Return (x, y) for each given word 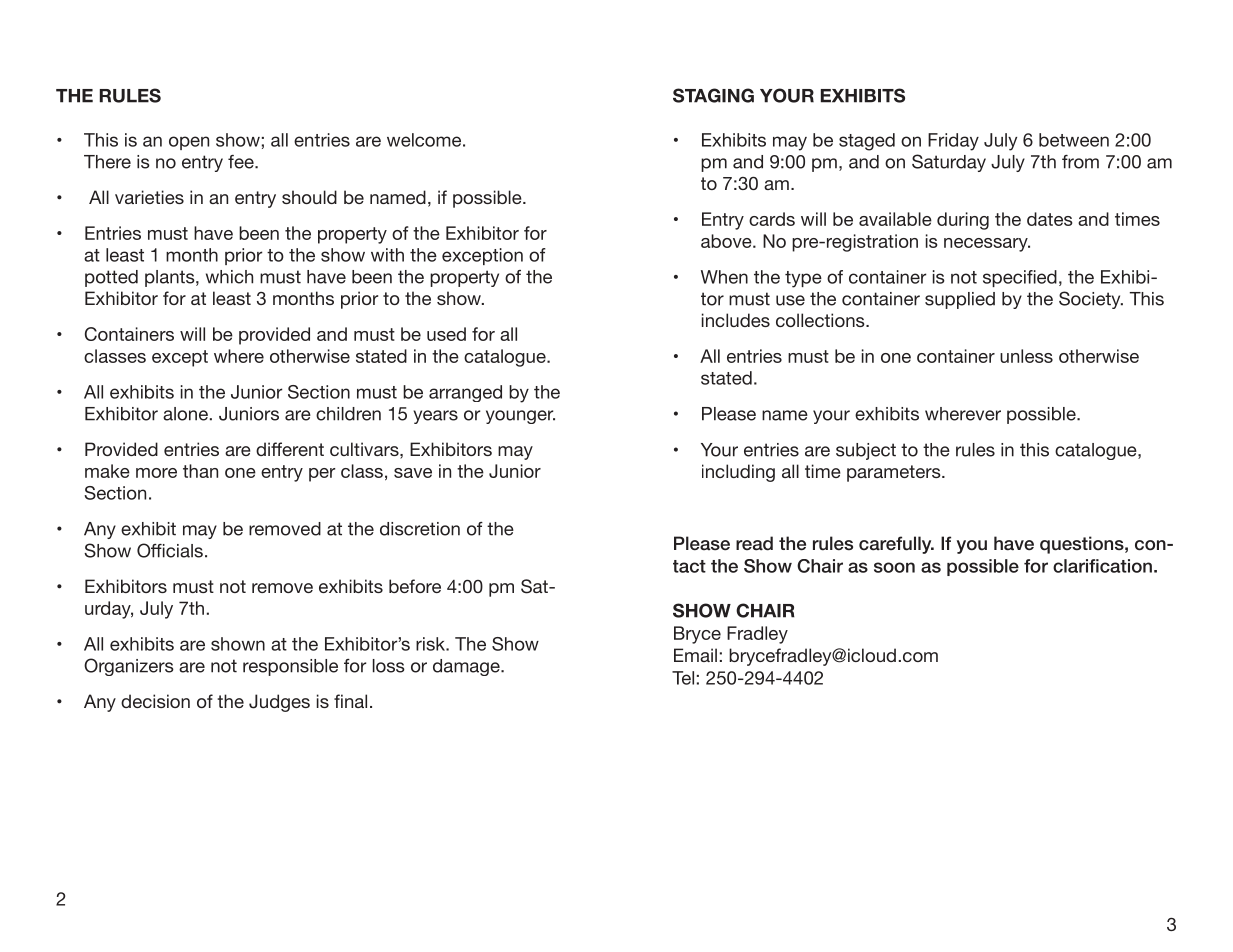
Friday (953, 142)
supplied (960, 300)
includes (736, 320)
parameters (895, 473)
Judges (279, 703)
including (738, 473)
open (189, 143)
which (229, 277)
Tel (683, 678)
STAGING (713, 95)
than (200, 471)
